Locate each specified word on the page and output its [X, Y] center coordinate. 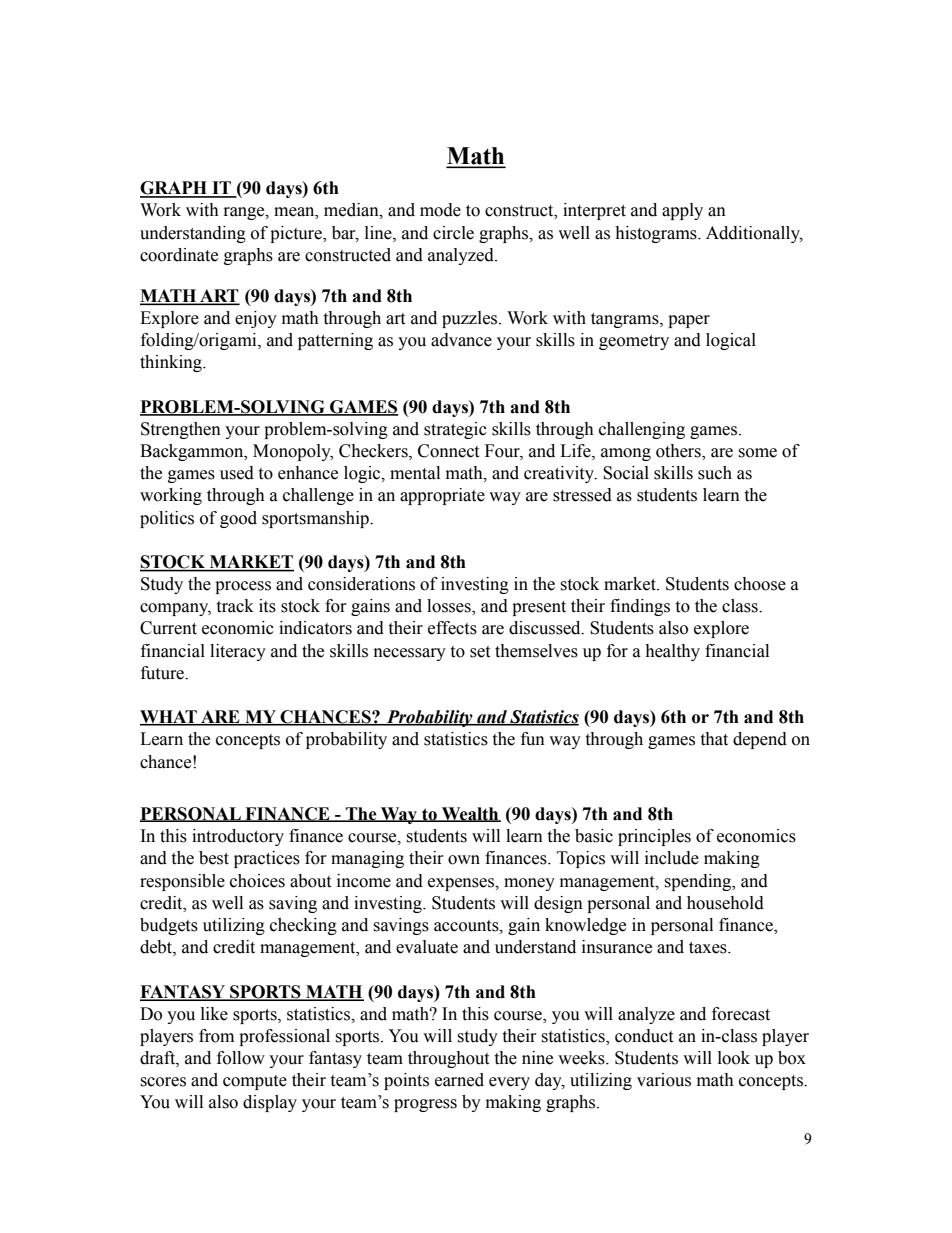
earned [459, 1080]
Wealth [470, 814]
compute [255, 1082]
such [715, 473]
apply [682, 211]
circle [453, 233]
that [714, 739]
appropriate [442, 496]
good [238, 519]
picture [297, 234]
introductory [238, 837]
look [734, 1058]
